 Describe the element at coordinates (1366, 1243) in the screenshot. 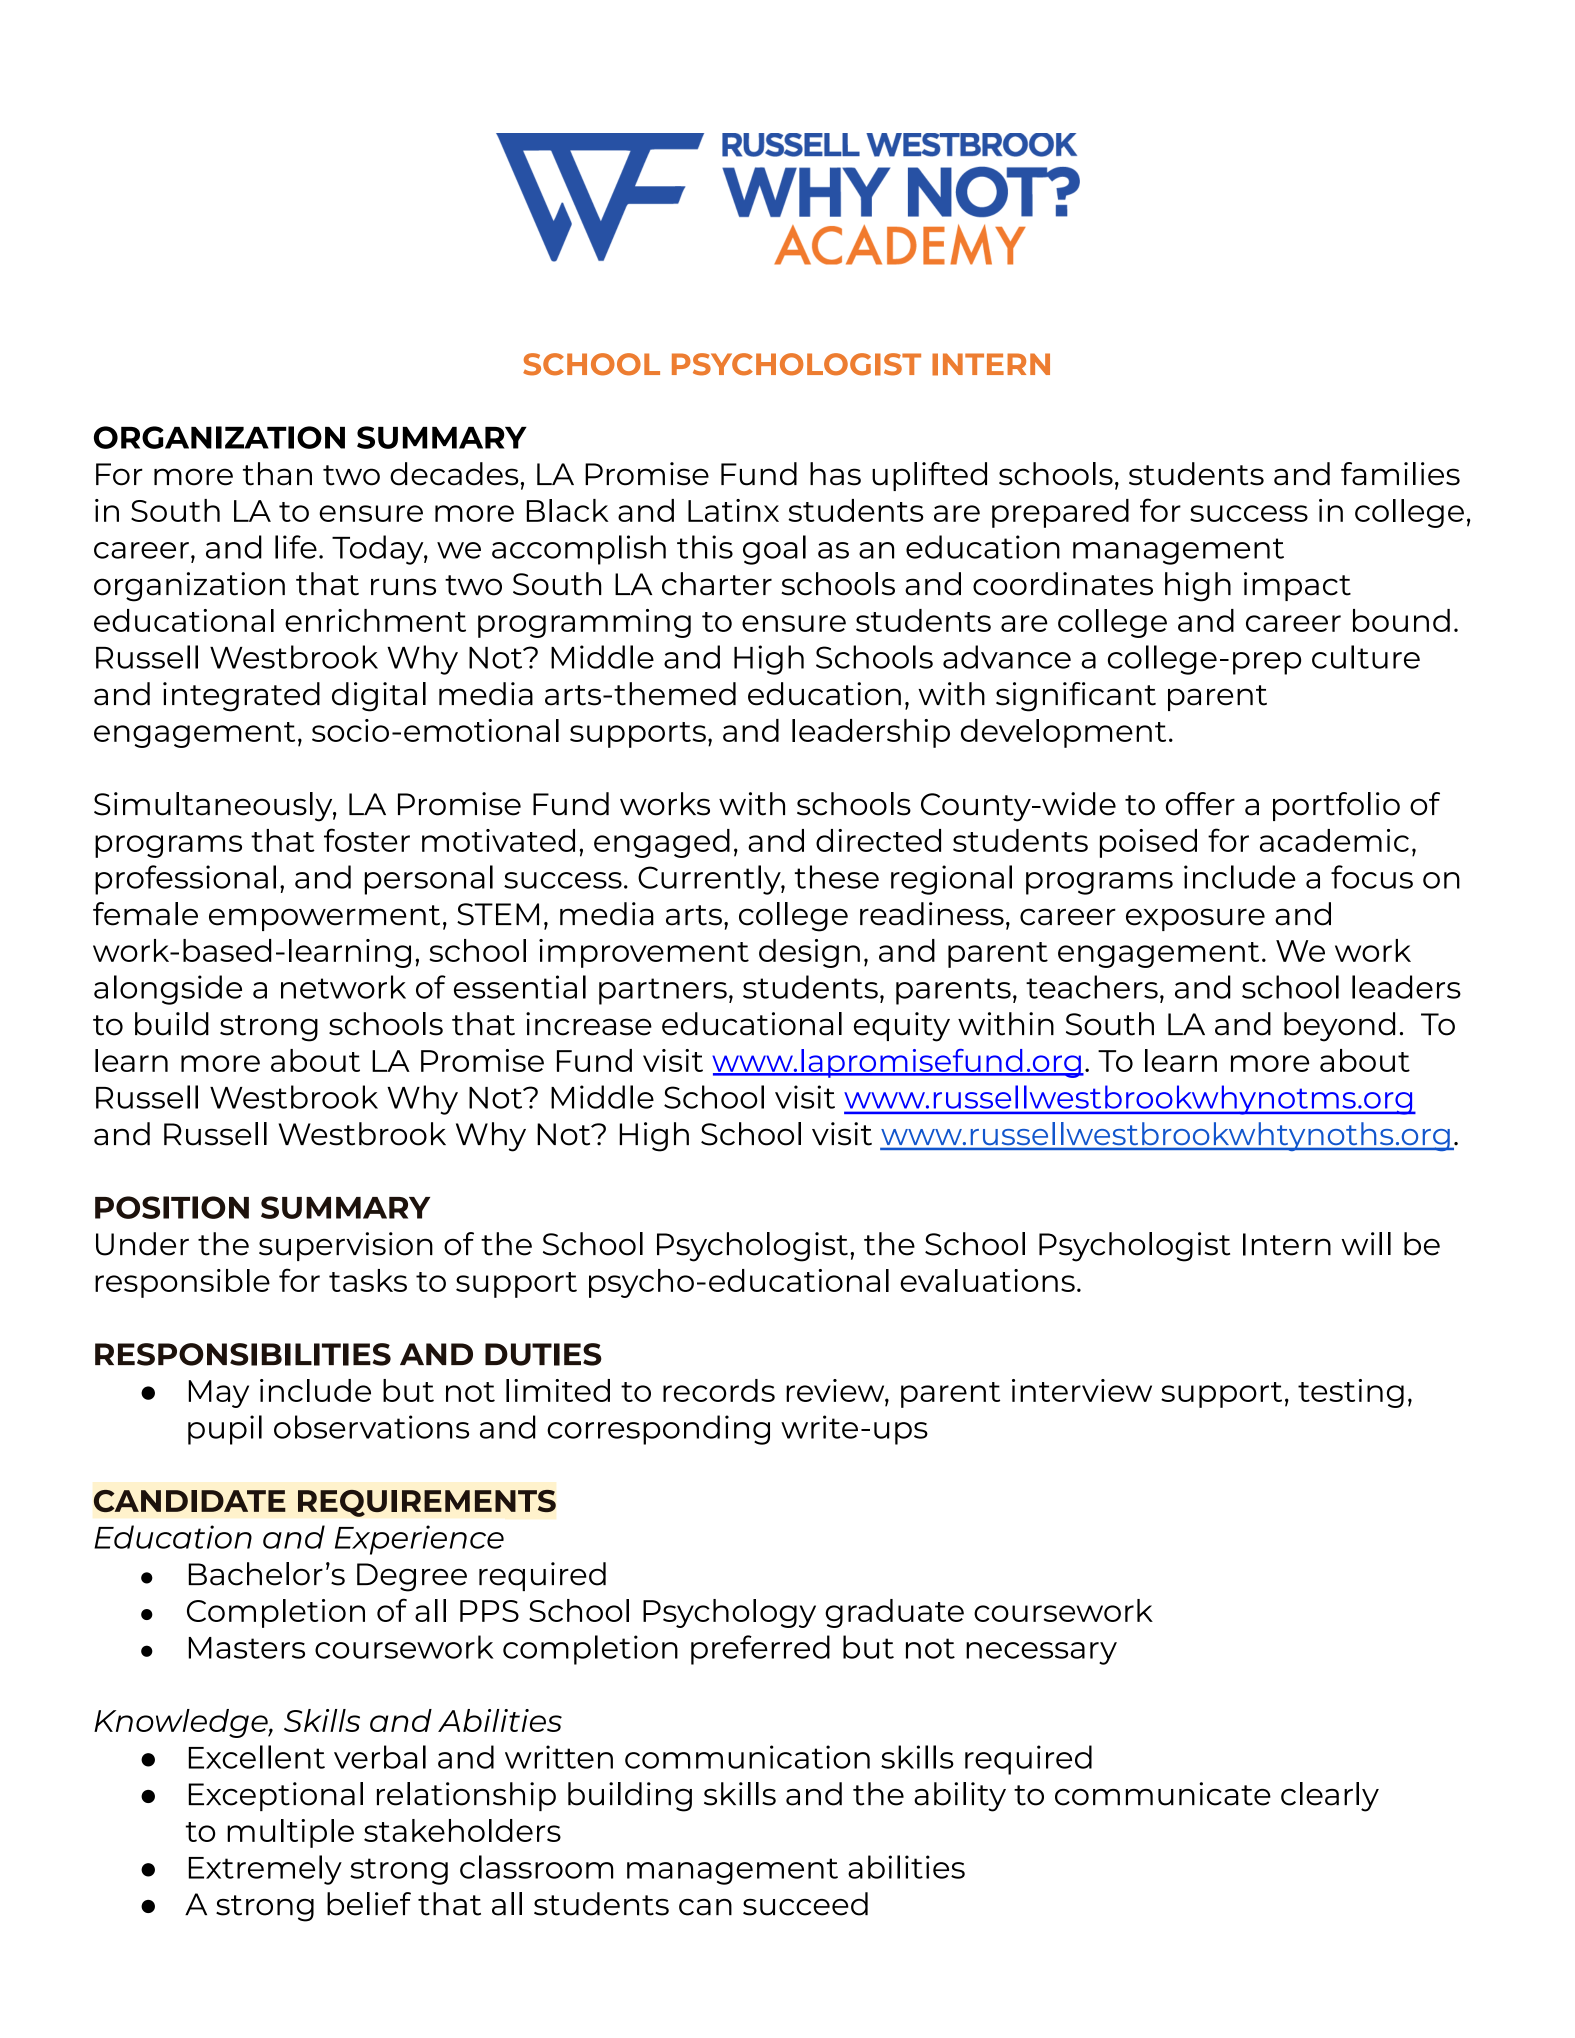

I see `will` at that location.
